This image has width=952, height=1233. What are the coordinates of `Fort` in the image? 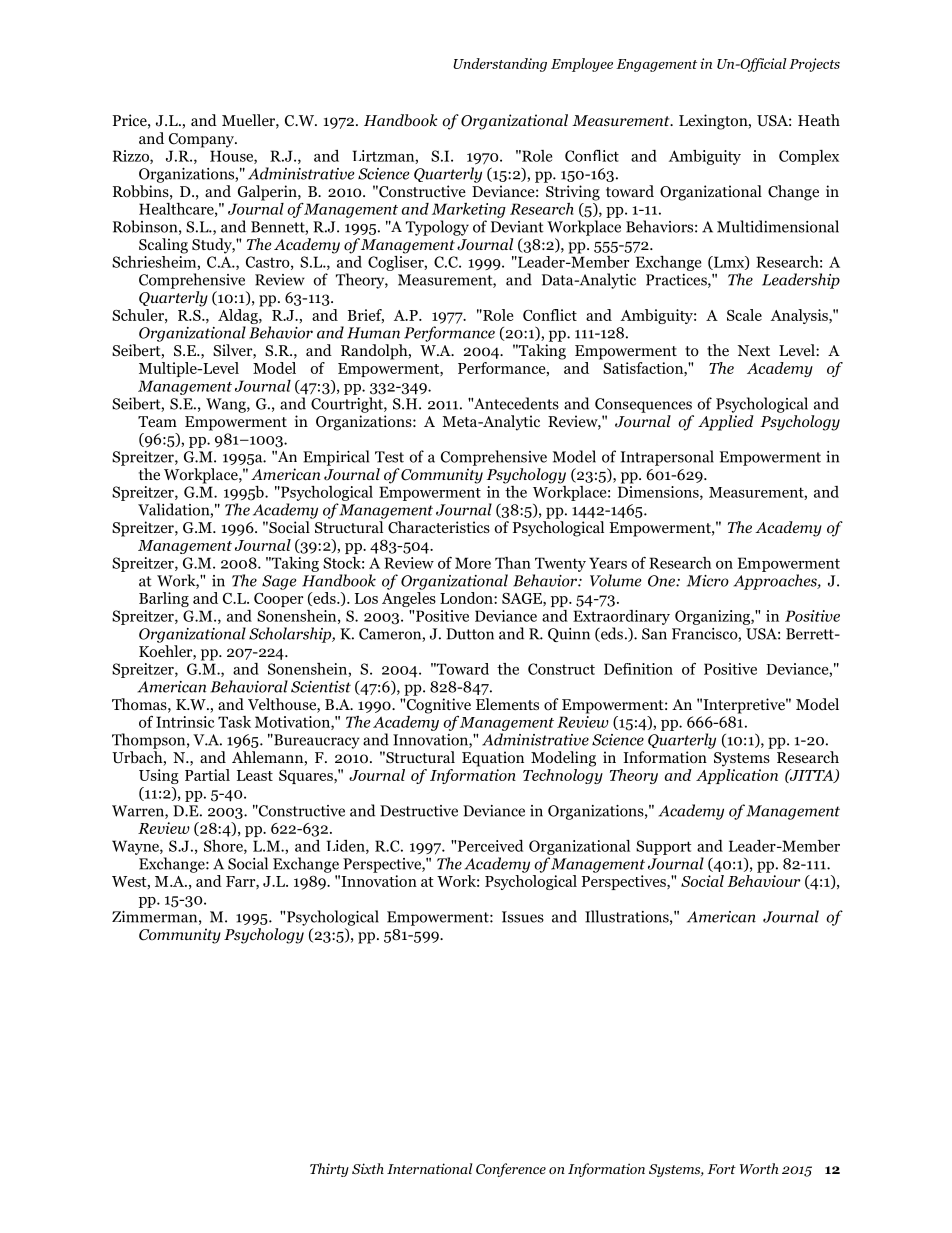 It's located at (721, 1169).
